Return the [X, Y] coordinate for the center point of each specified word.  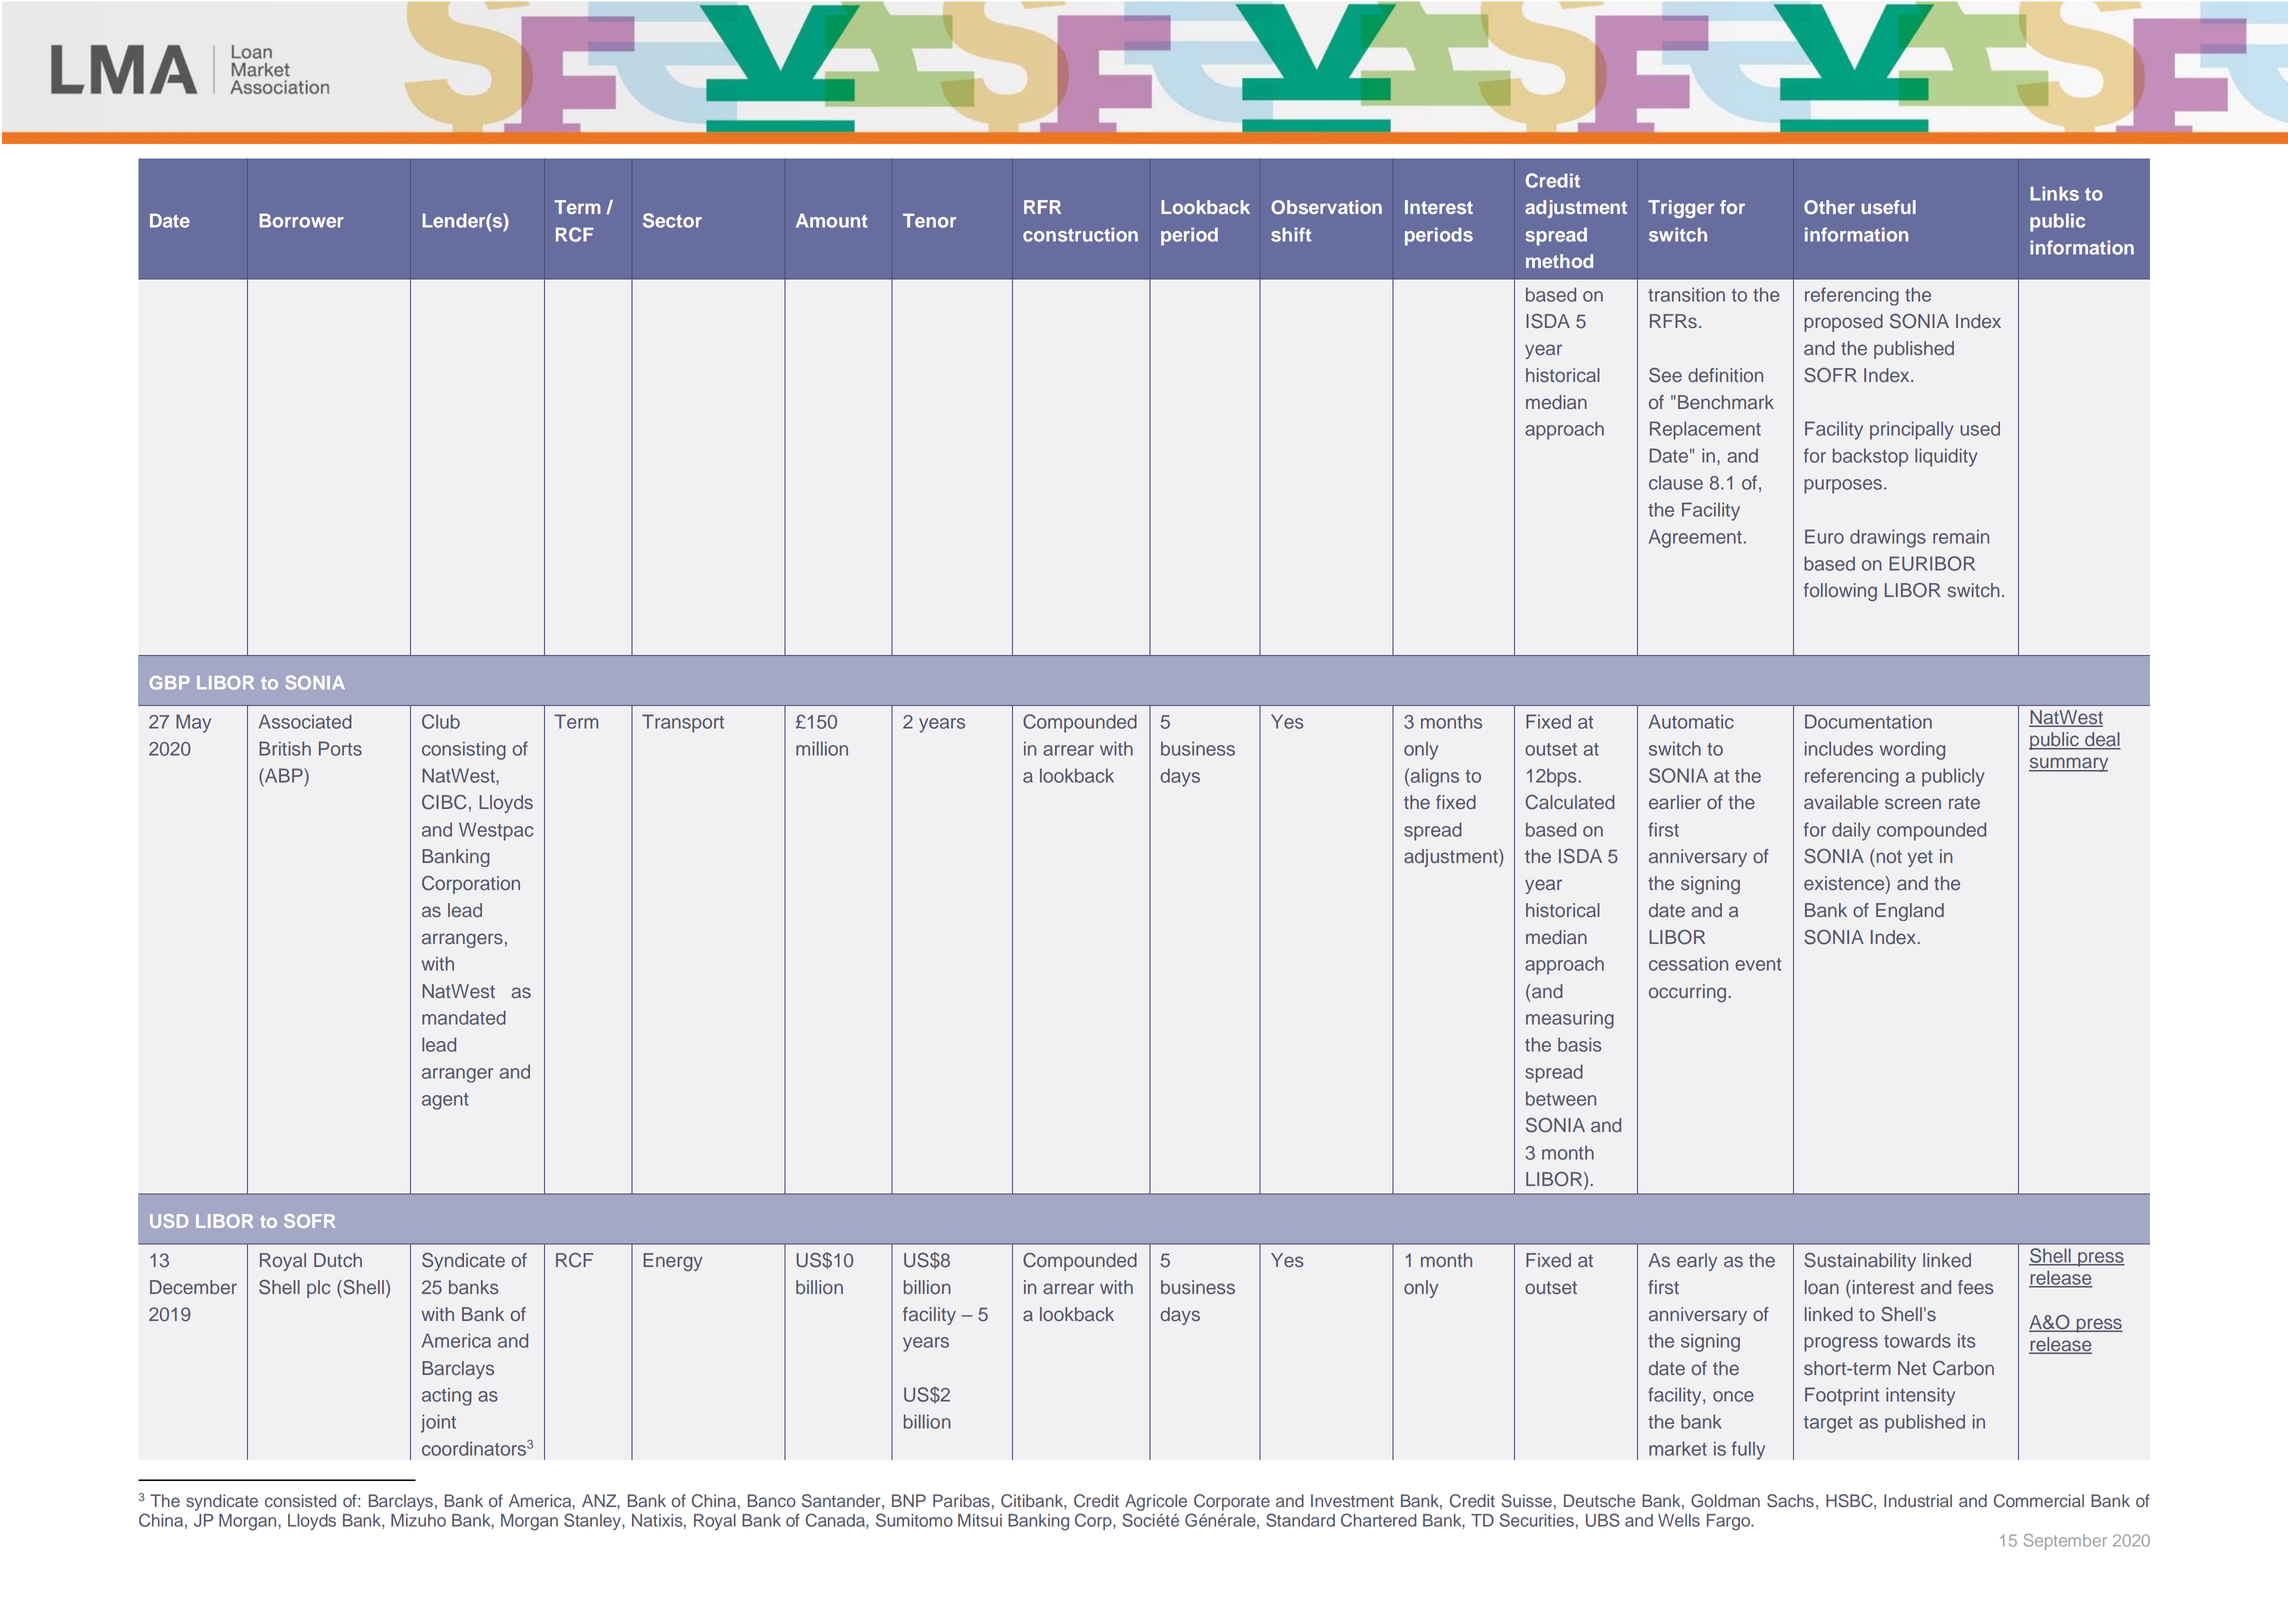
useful [1888, 207]
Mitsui [980, 1520]
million [822, 748]
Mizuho [418, 1520]
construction [1080, 234]
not [1888, 856]
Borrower [301, 220]
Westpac [496, 831]
